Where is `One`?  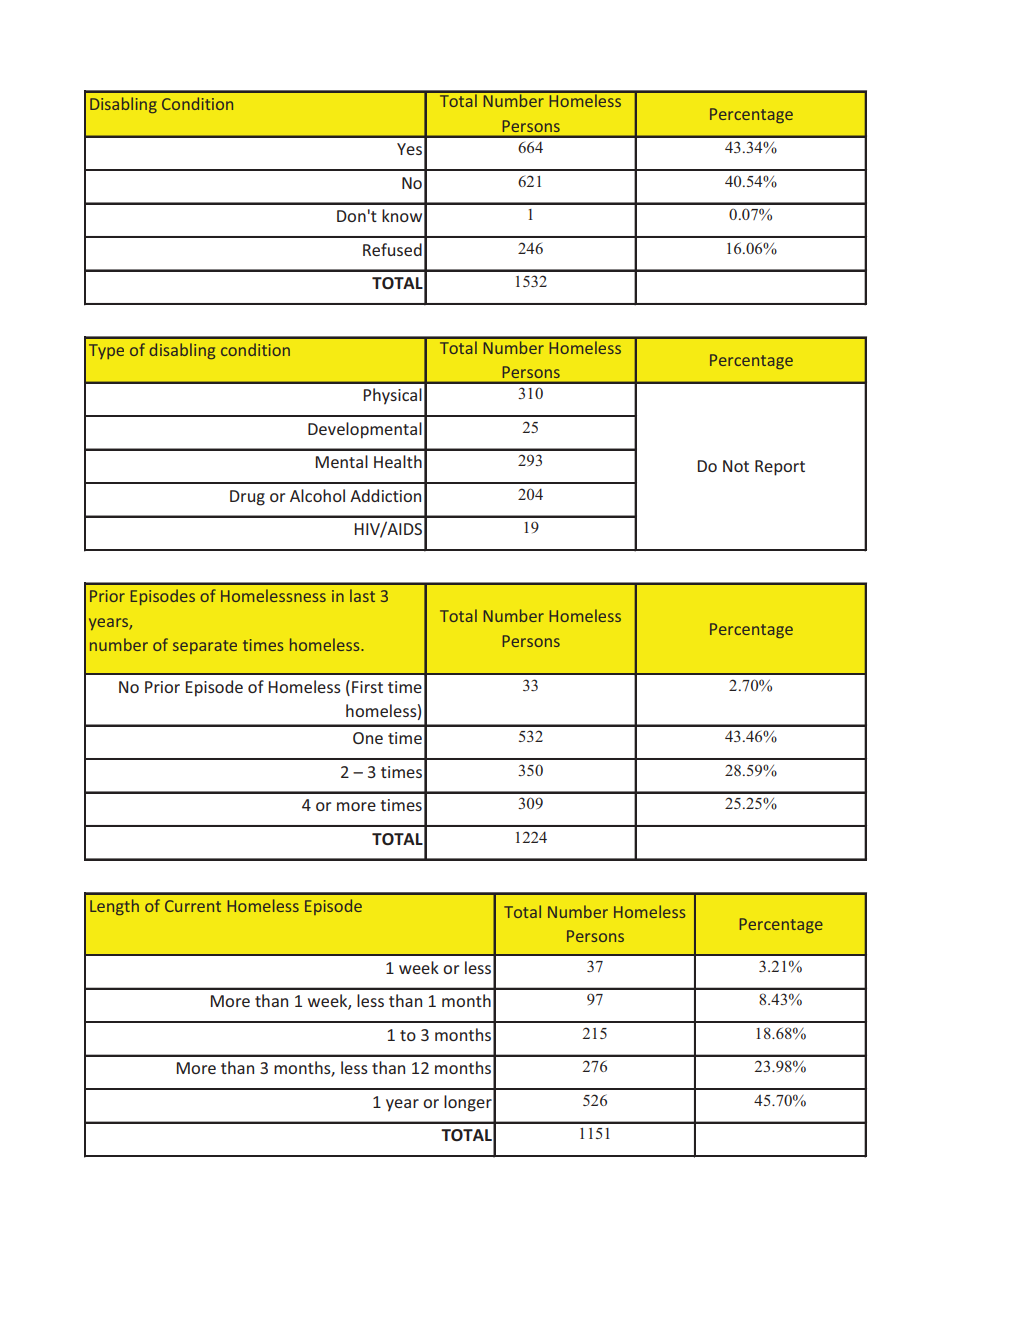 One is located at coordinates (368, 738).
